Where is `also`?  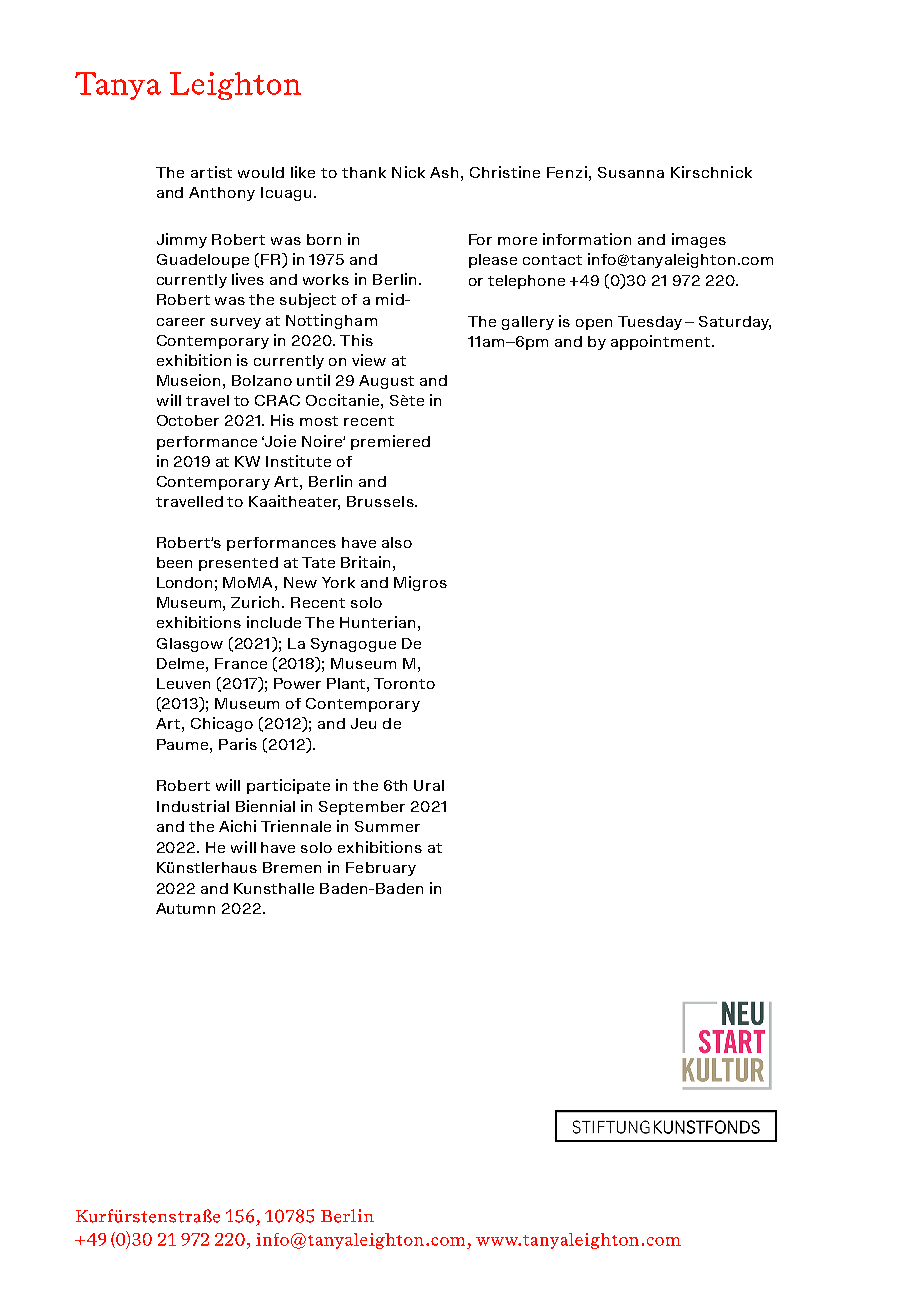 also is located at coordinates (397, 542).
